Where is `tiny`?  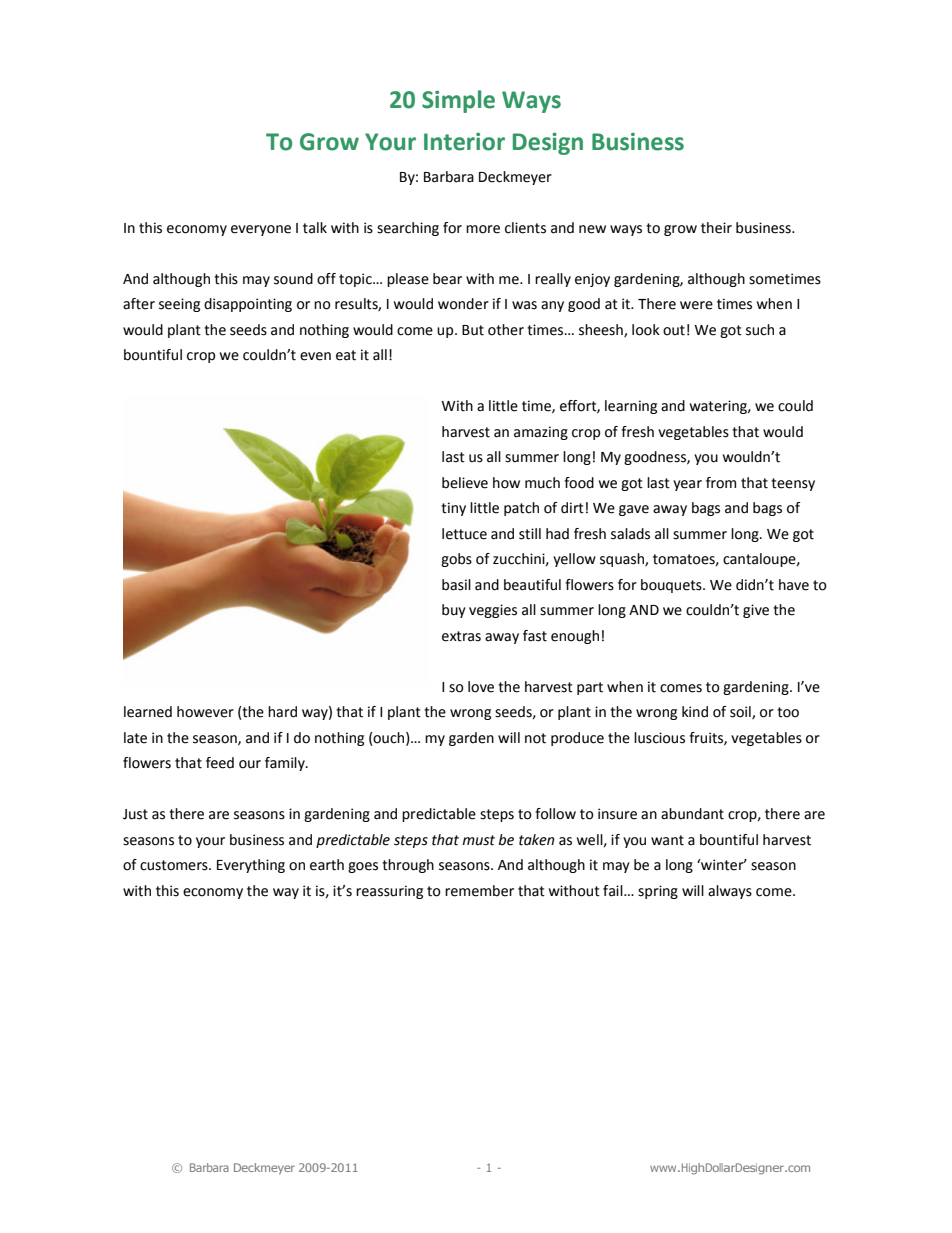
tiny is located at coordinates (453, 509).
